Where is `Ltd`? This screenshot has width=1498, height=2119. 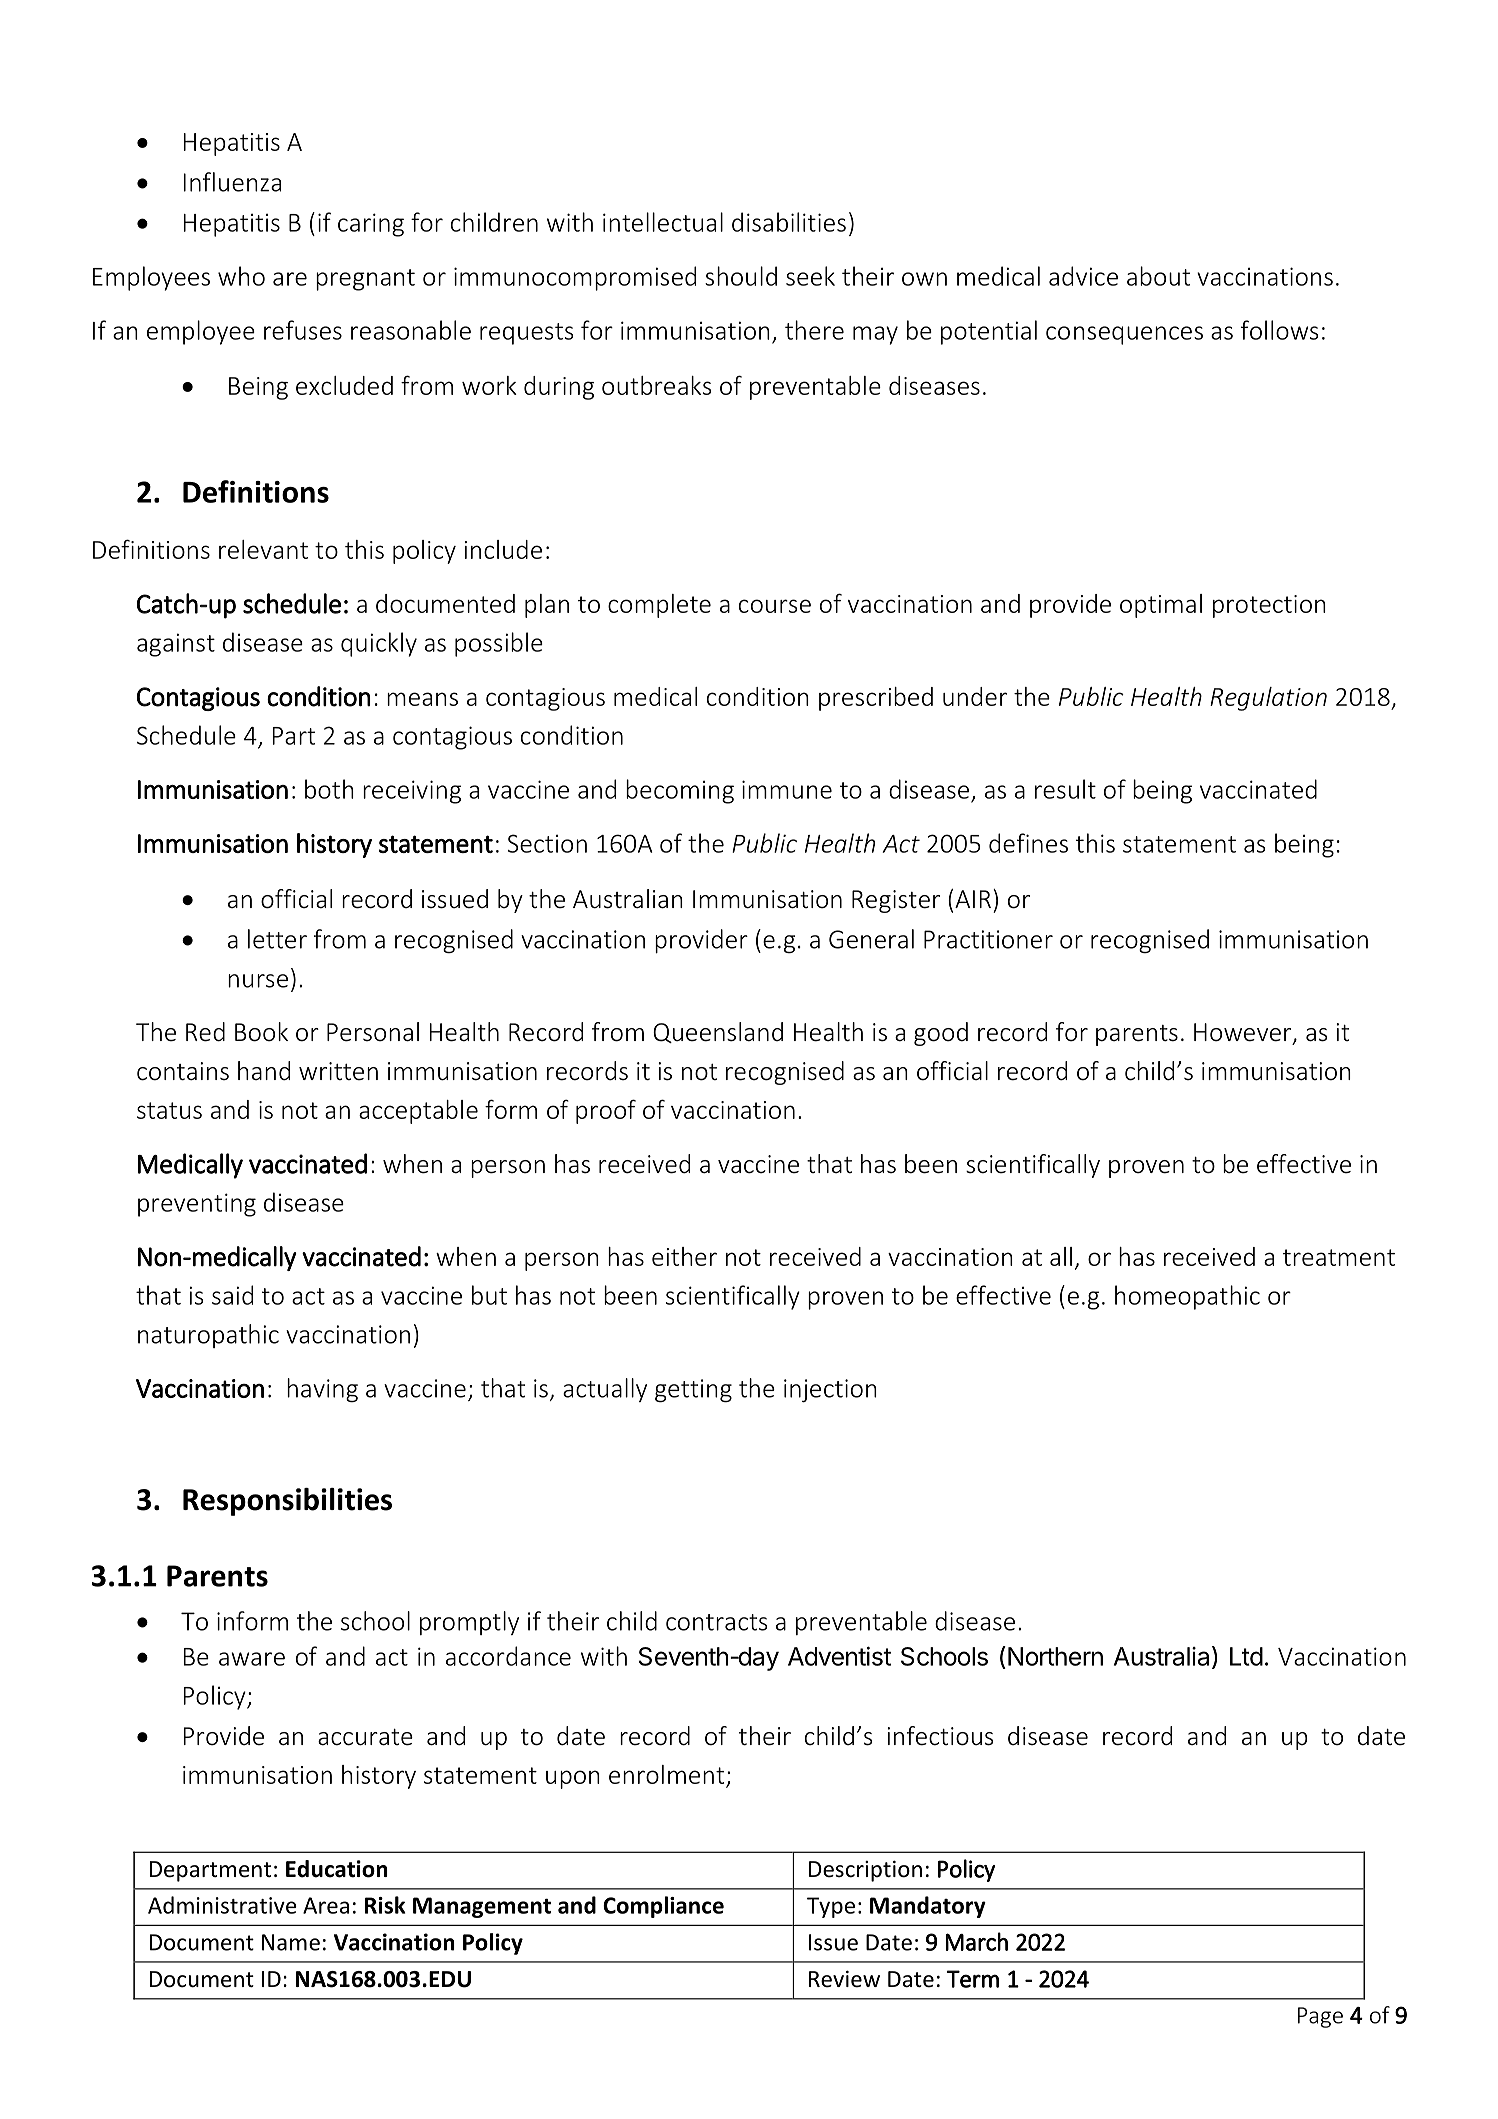 Ltd is located at coordinates (1246, 1656).
